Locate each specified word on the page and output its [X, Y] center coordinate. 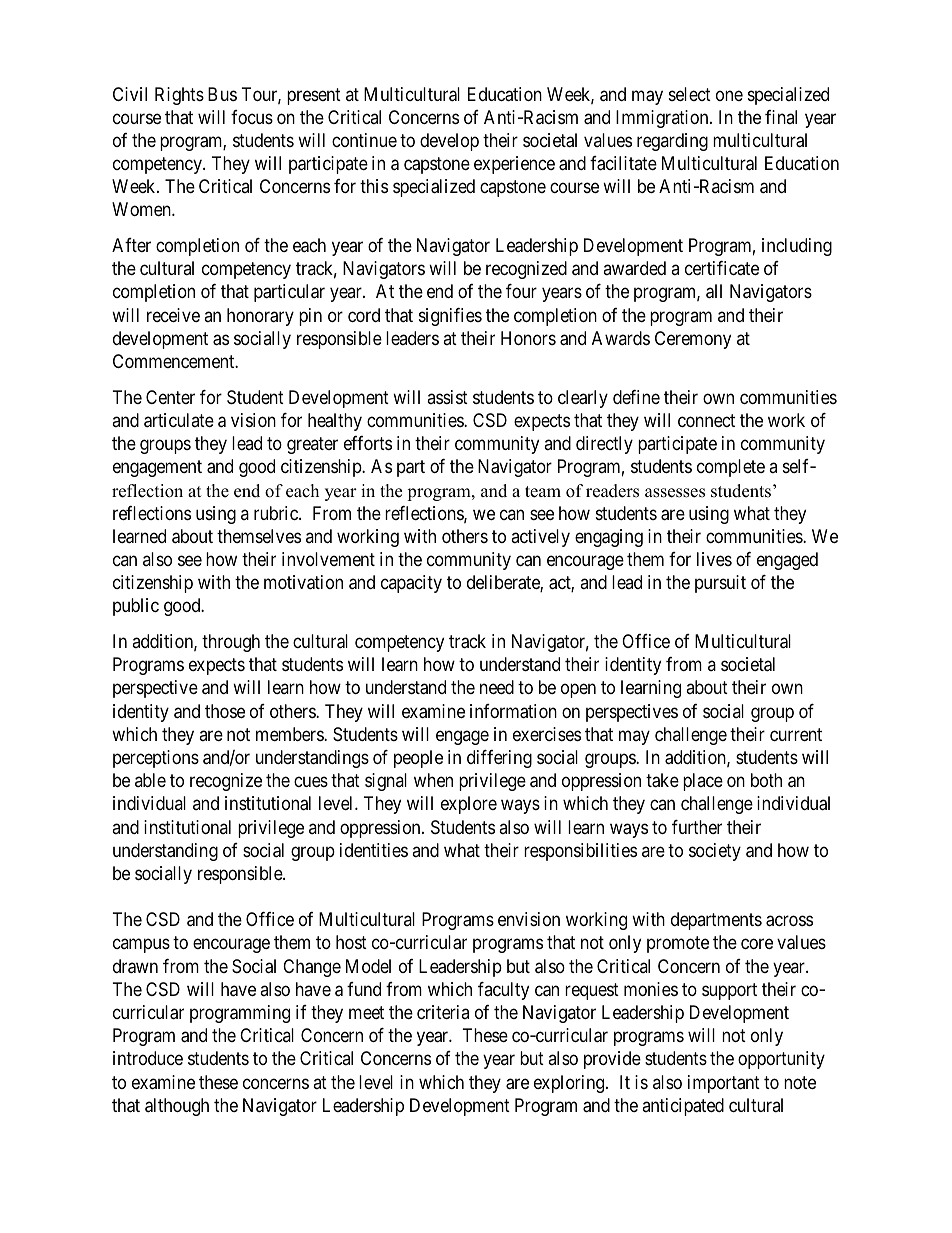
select [690, 94]
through [231, 643]
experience [514, 165]
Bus [222, 94]
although [177, 1107]
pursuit [720, 584]
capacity [411, 584]
